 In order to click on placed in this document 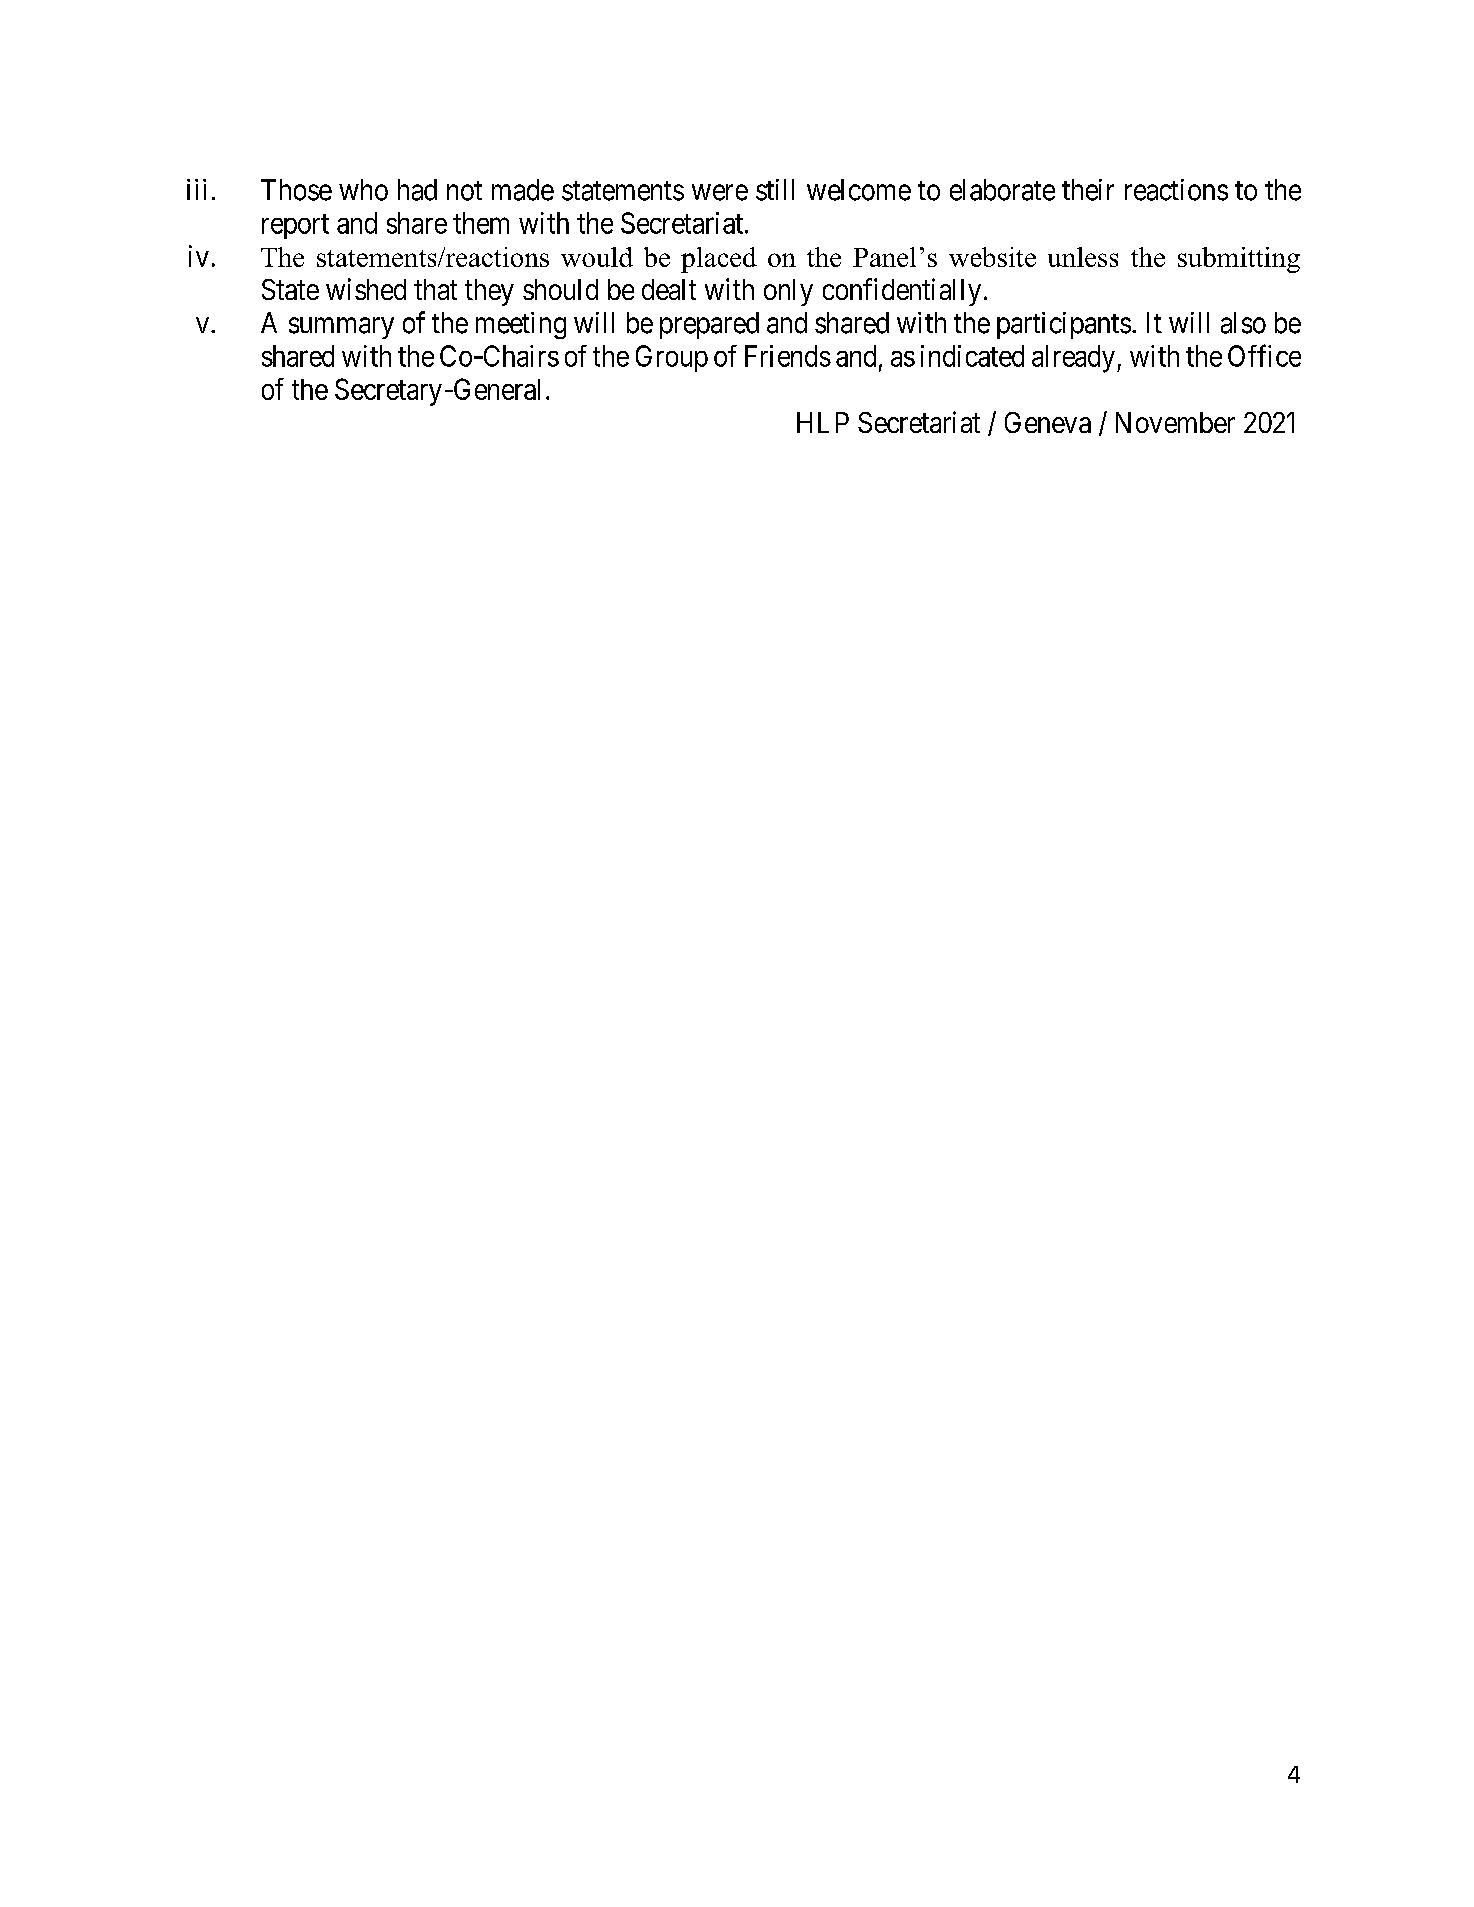, I will do `click(719, 260)`.
